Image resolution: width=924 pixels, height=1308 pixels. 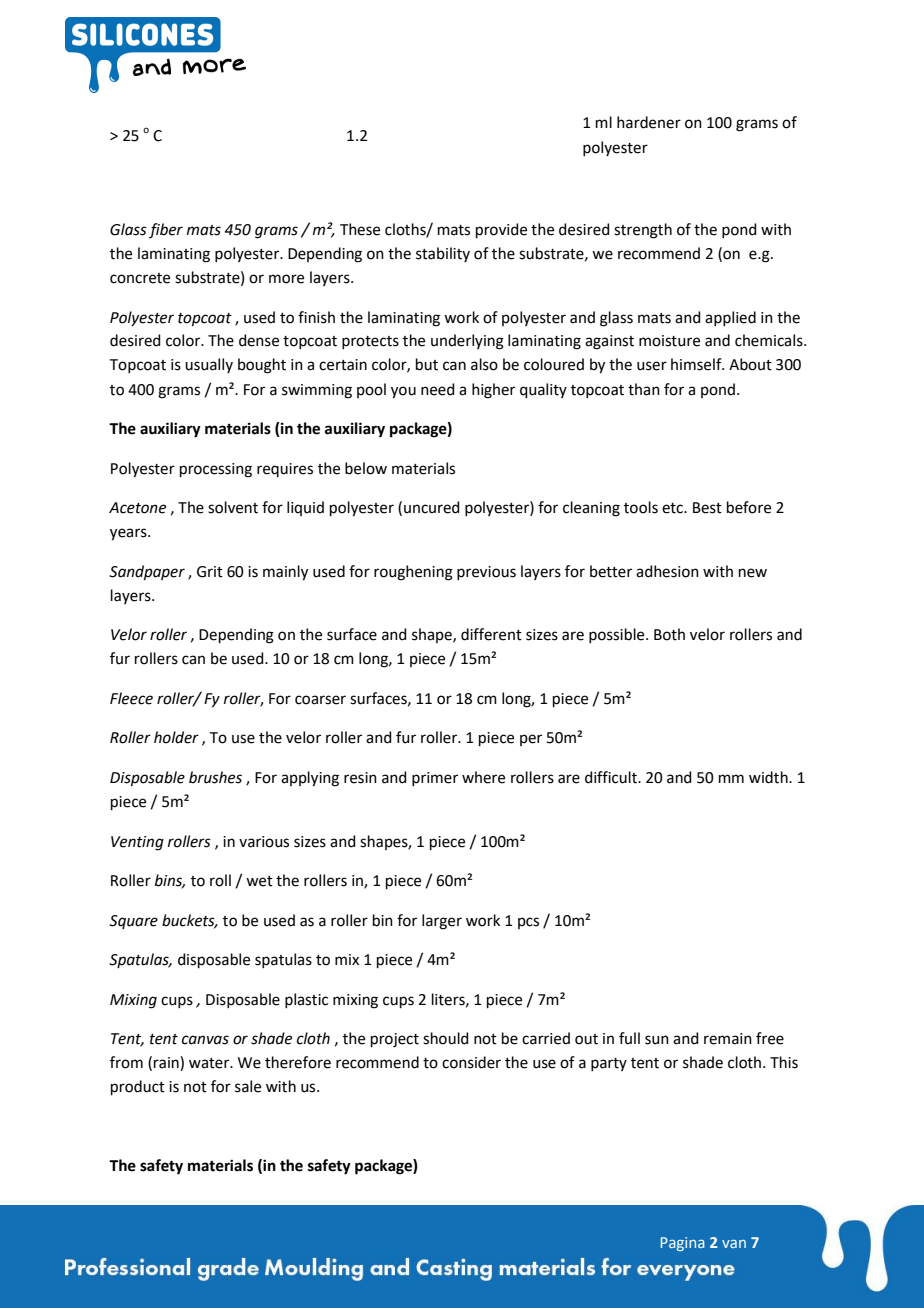 I want to click on provide, so click(x=501, y=230).
